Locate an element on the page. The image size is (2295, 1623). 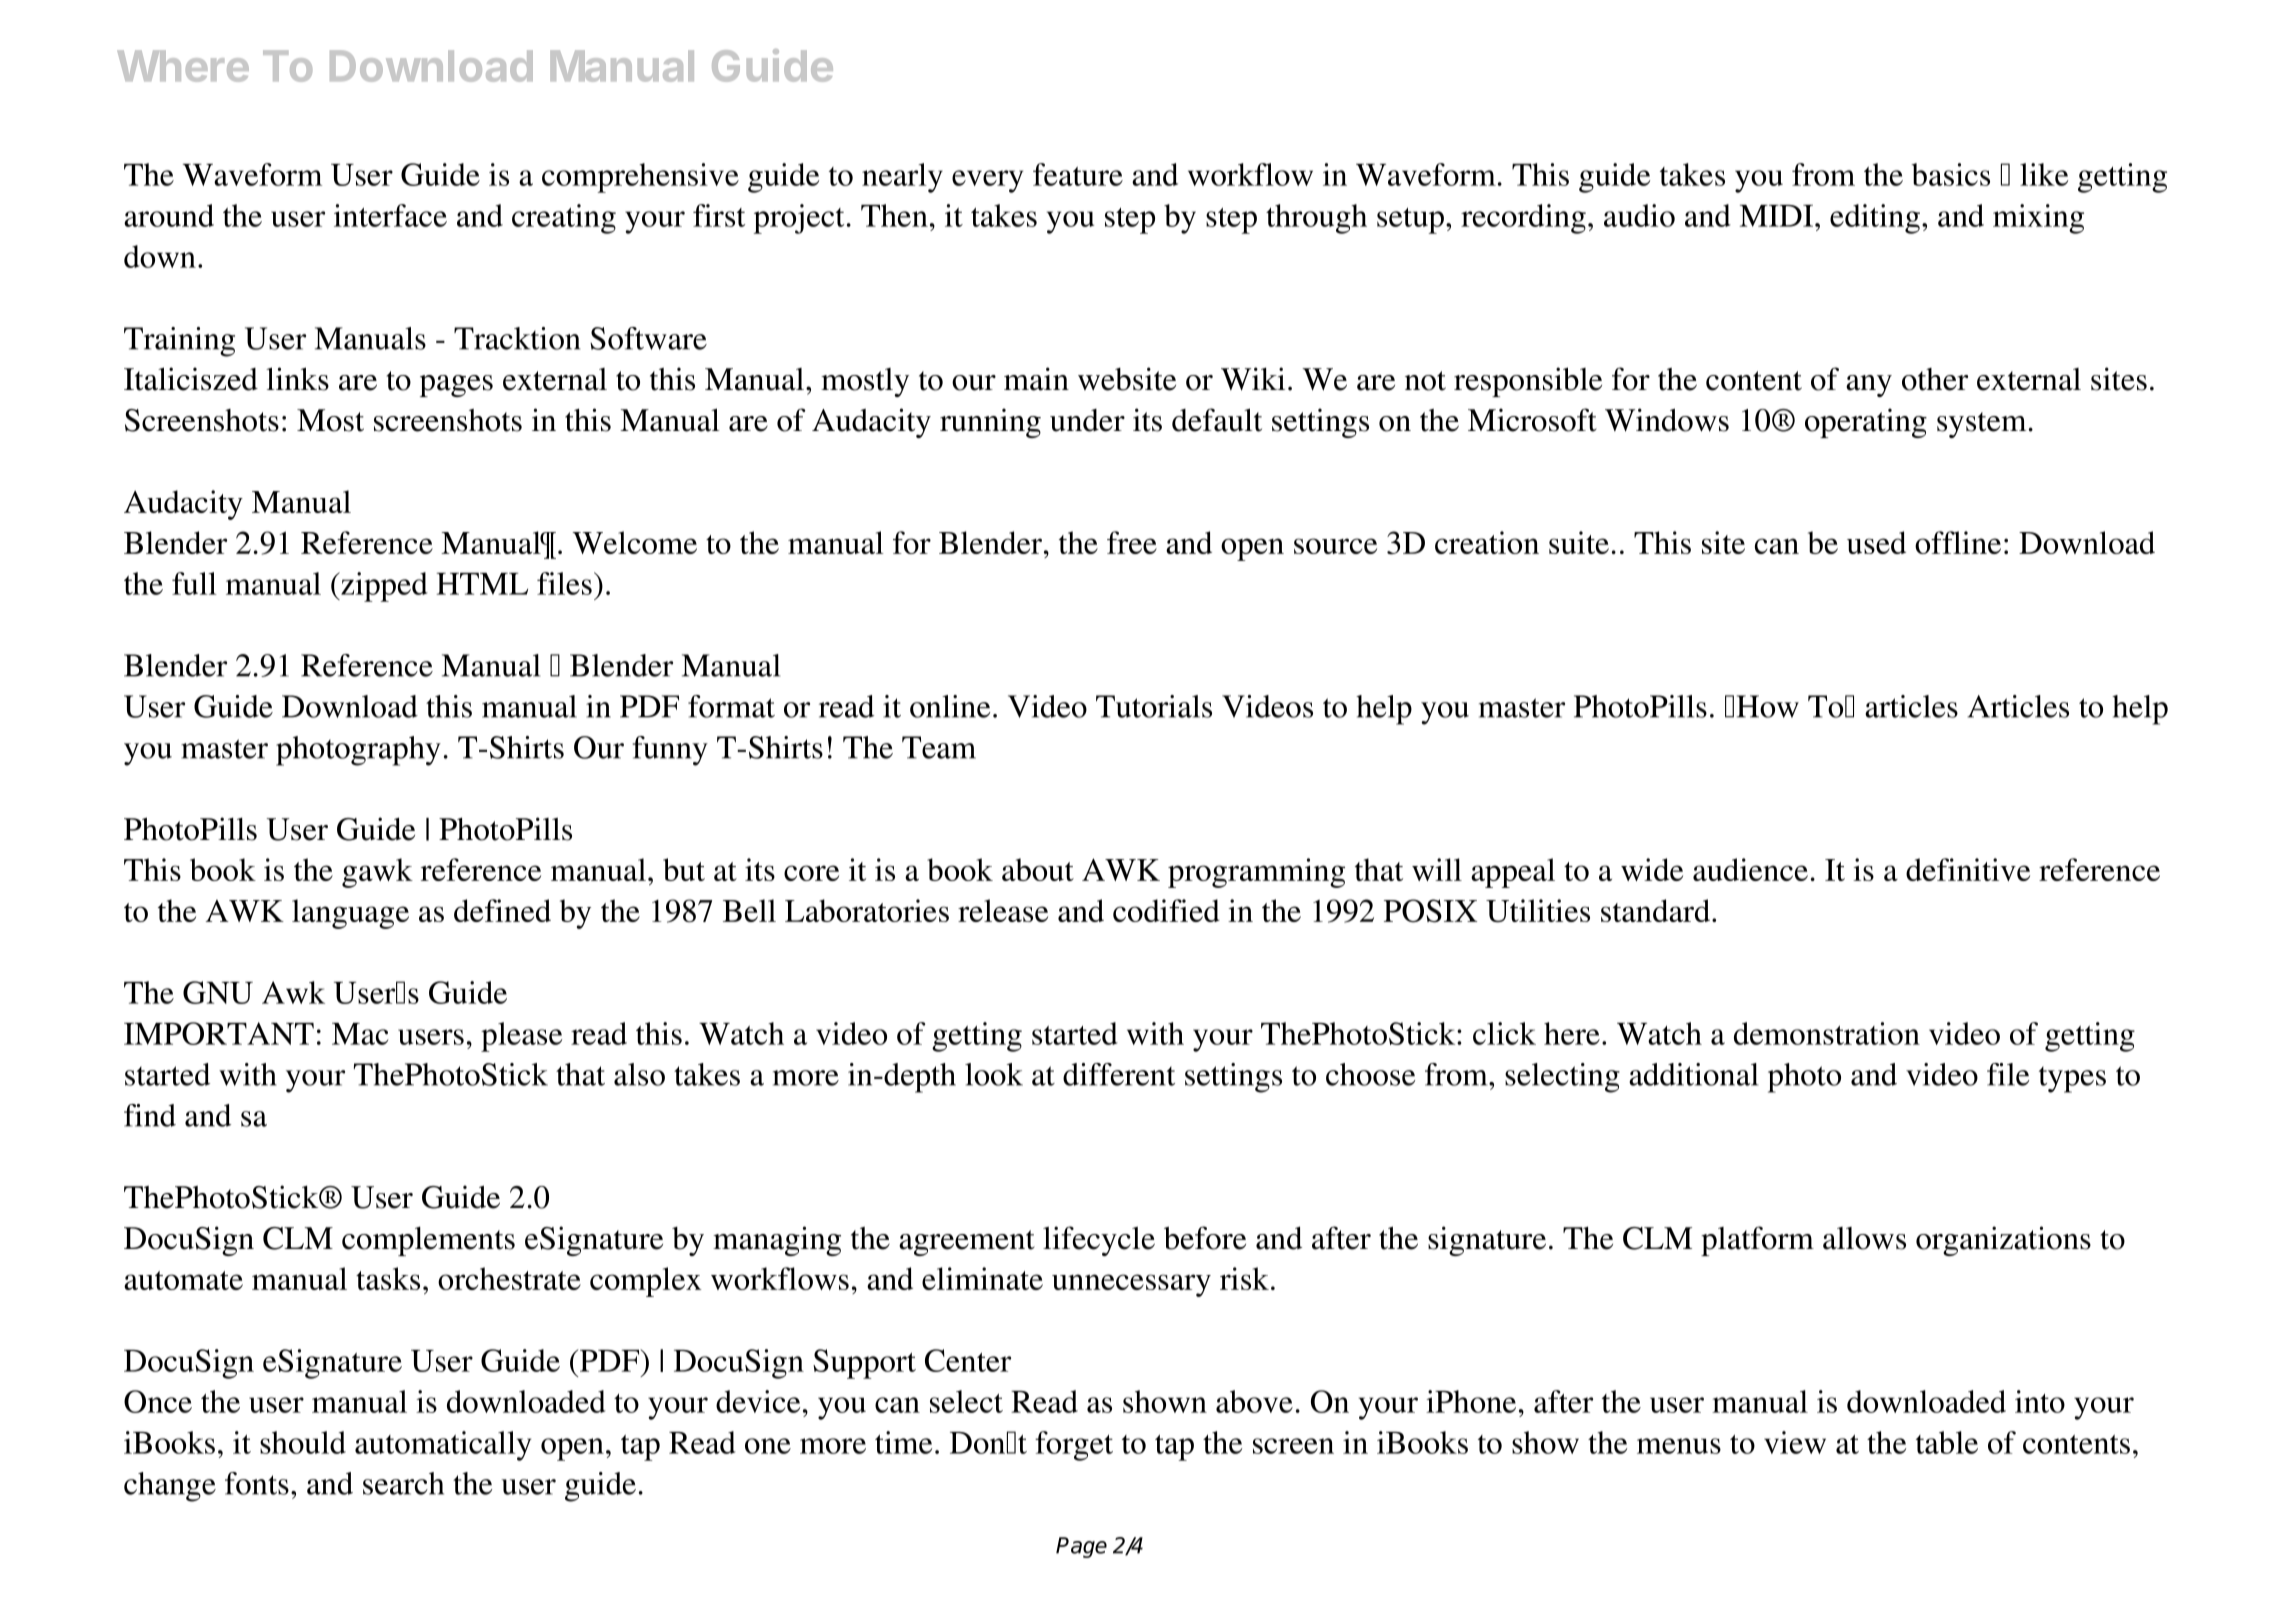
about is located at coordinates (1038, 869).
